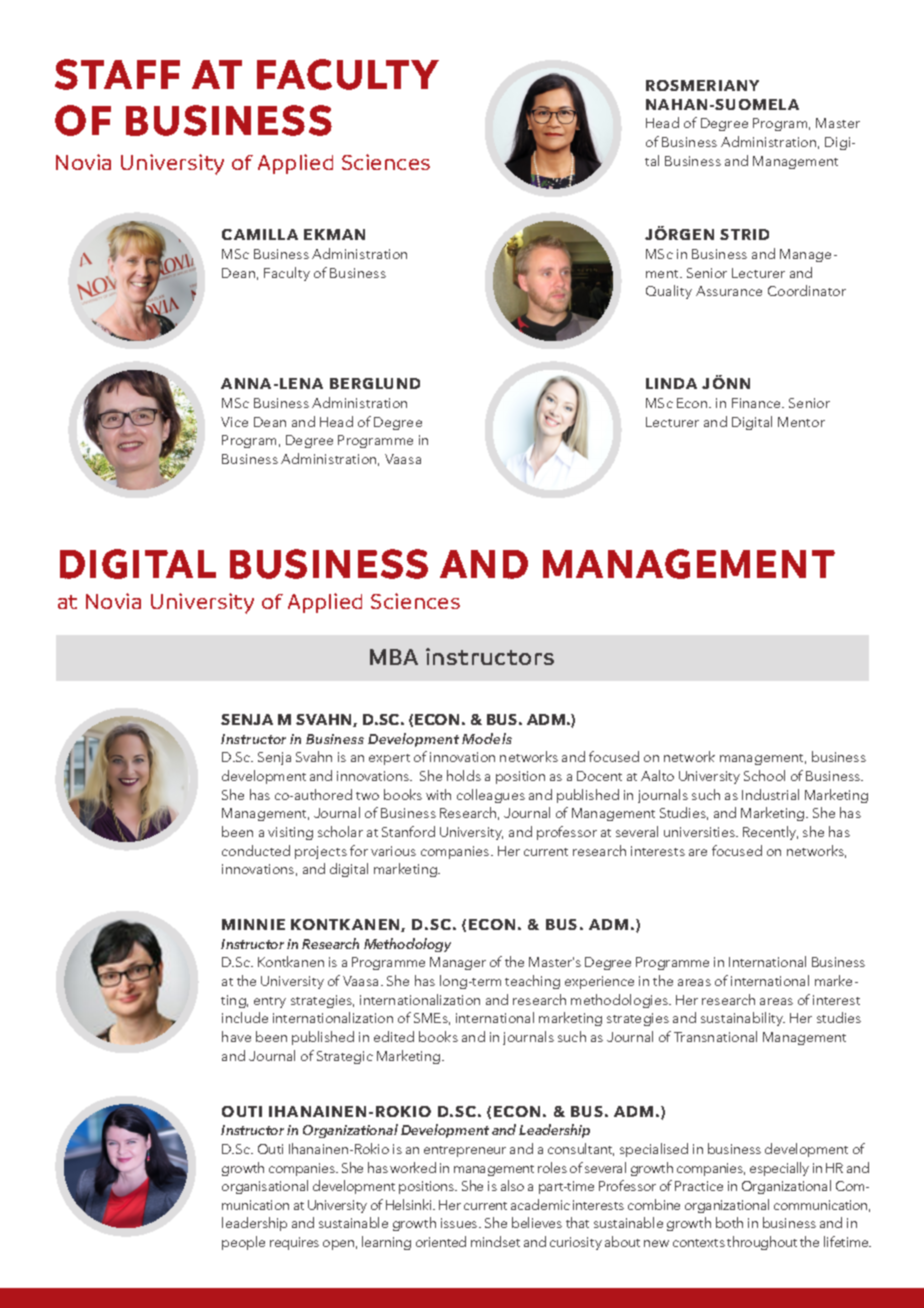 The image size is (924, 1308). Describe the element at coordinates (743, 1019) in the screenshot. I see `sustainability` at that location.
